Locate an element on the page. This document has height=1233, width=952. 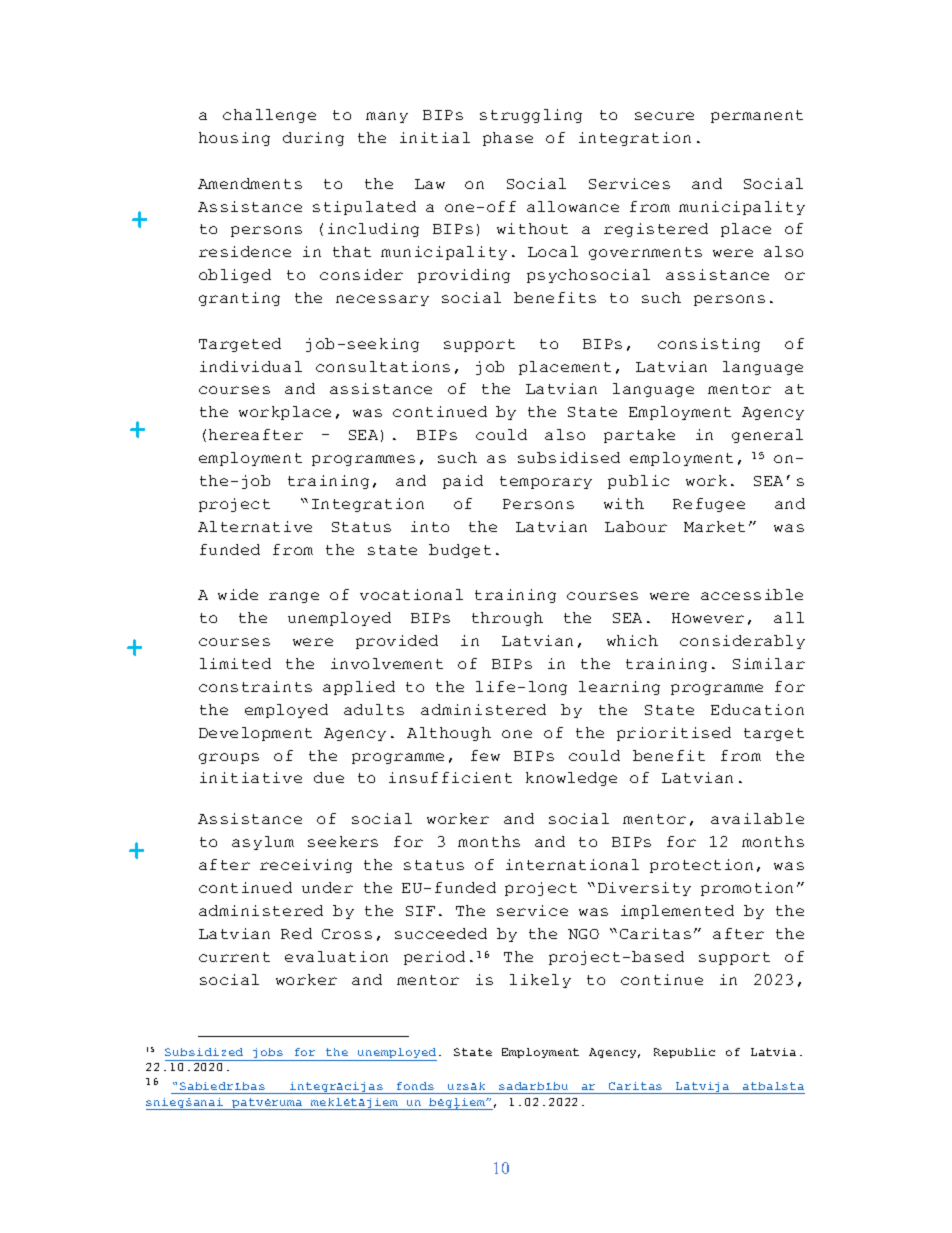
consisting is located at coordinates (709, 345).
